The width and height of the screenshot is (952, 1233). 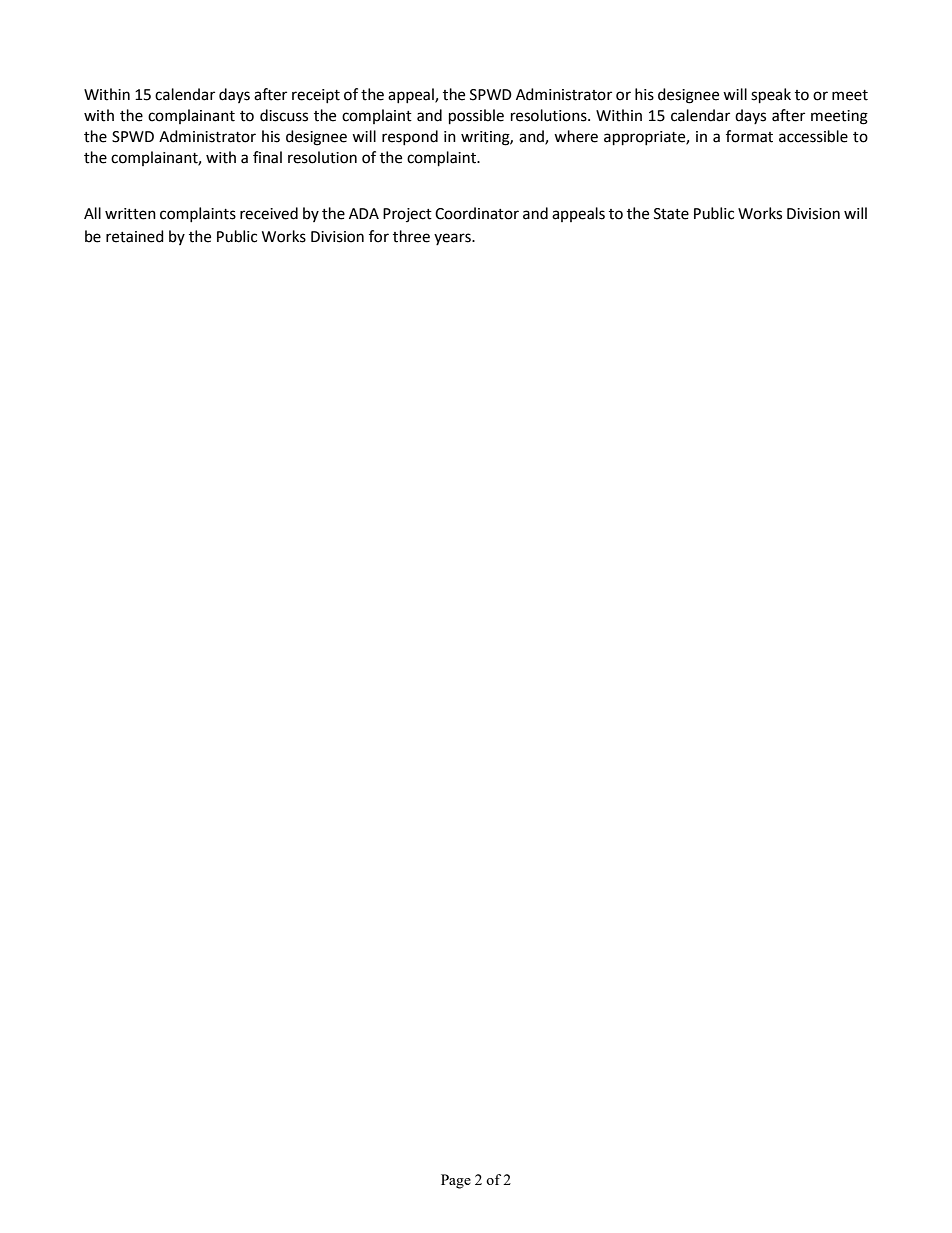 What do you see at coordinates (267, 157) in the screenshot?
I see `final` at bounding box center [267, 157].
